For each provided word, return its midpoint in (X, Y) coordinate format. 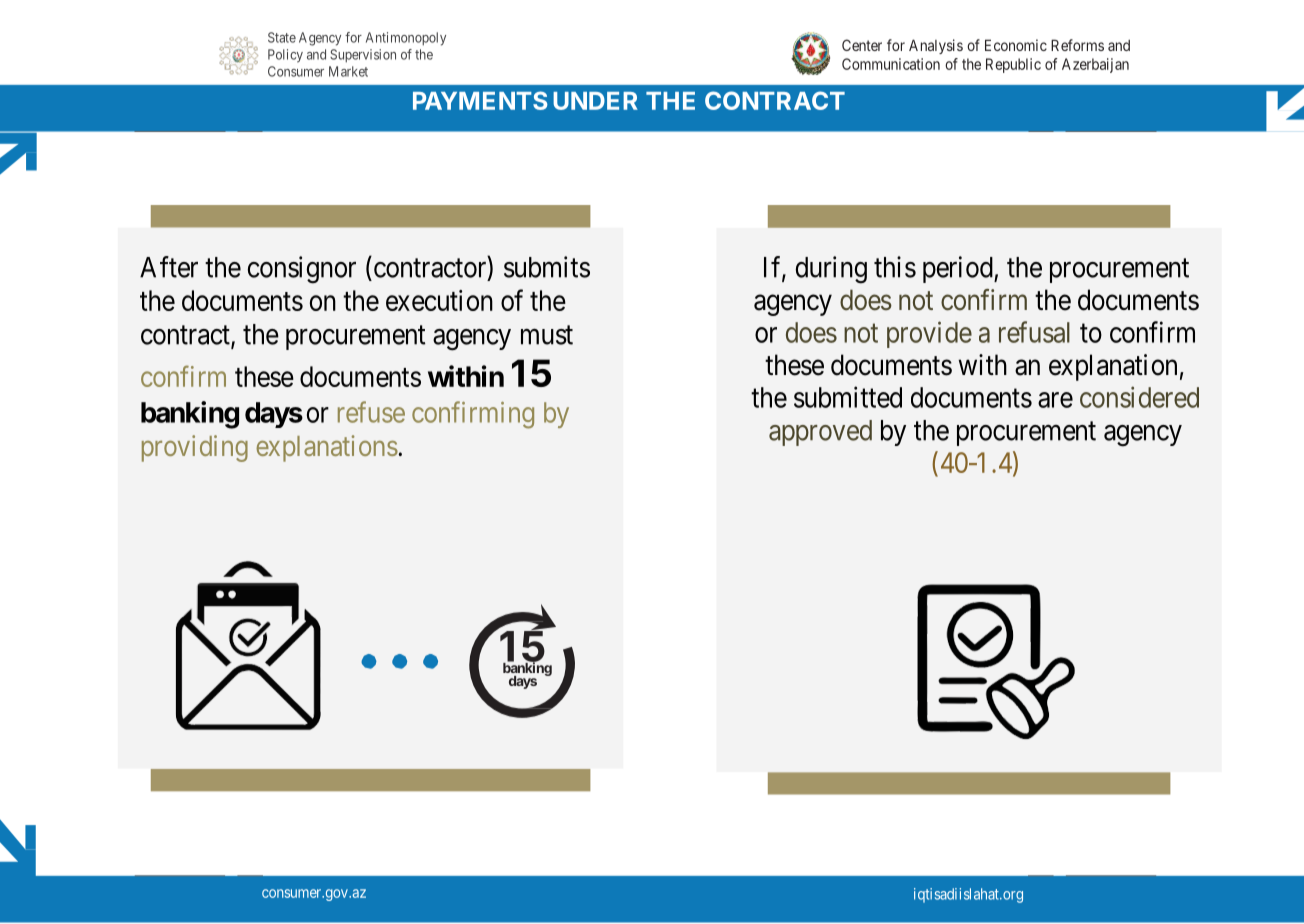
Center (862, 45)
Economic (1016, 45)
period (959, 269)
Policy (285, 56)
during (831, 270)
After (169, 267)
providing (195, 448)
